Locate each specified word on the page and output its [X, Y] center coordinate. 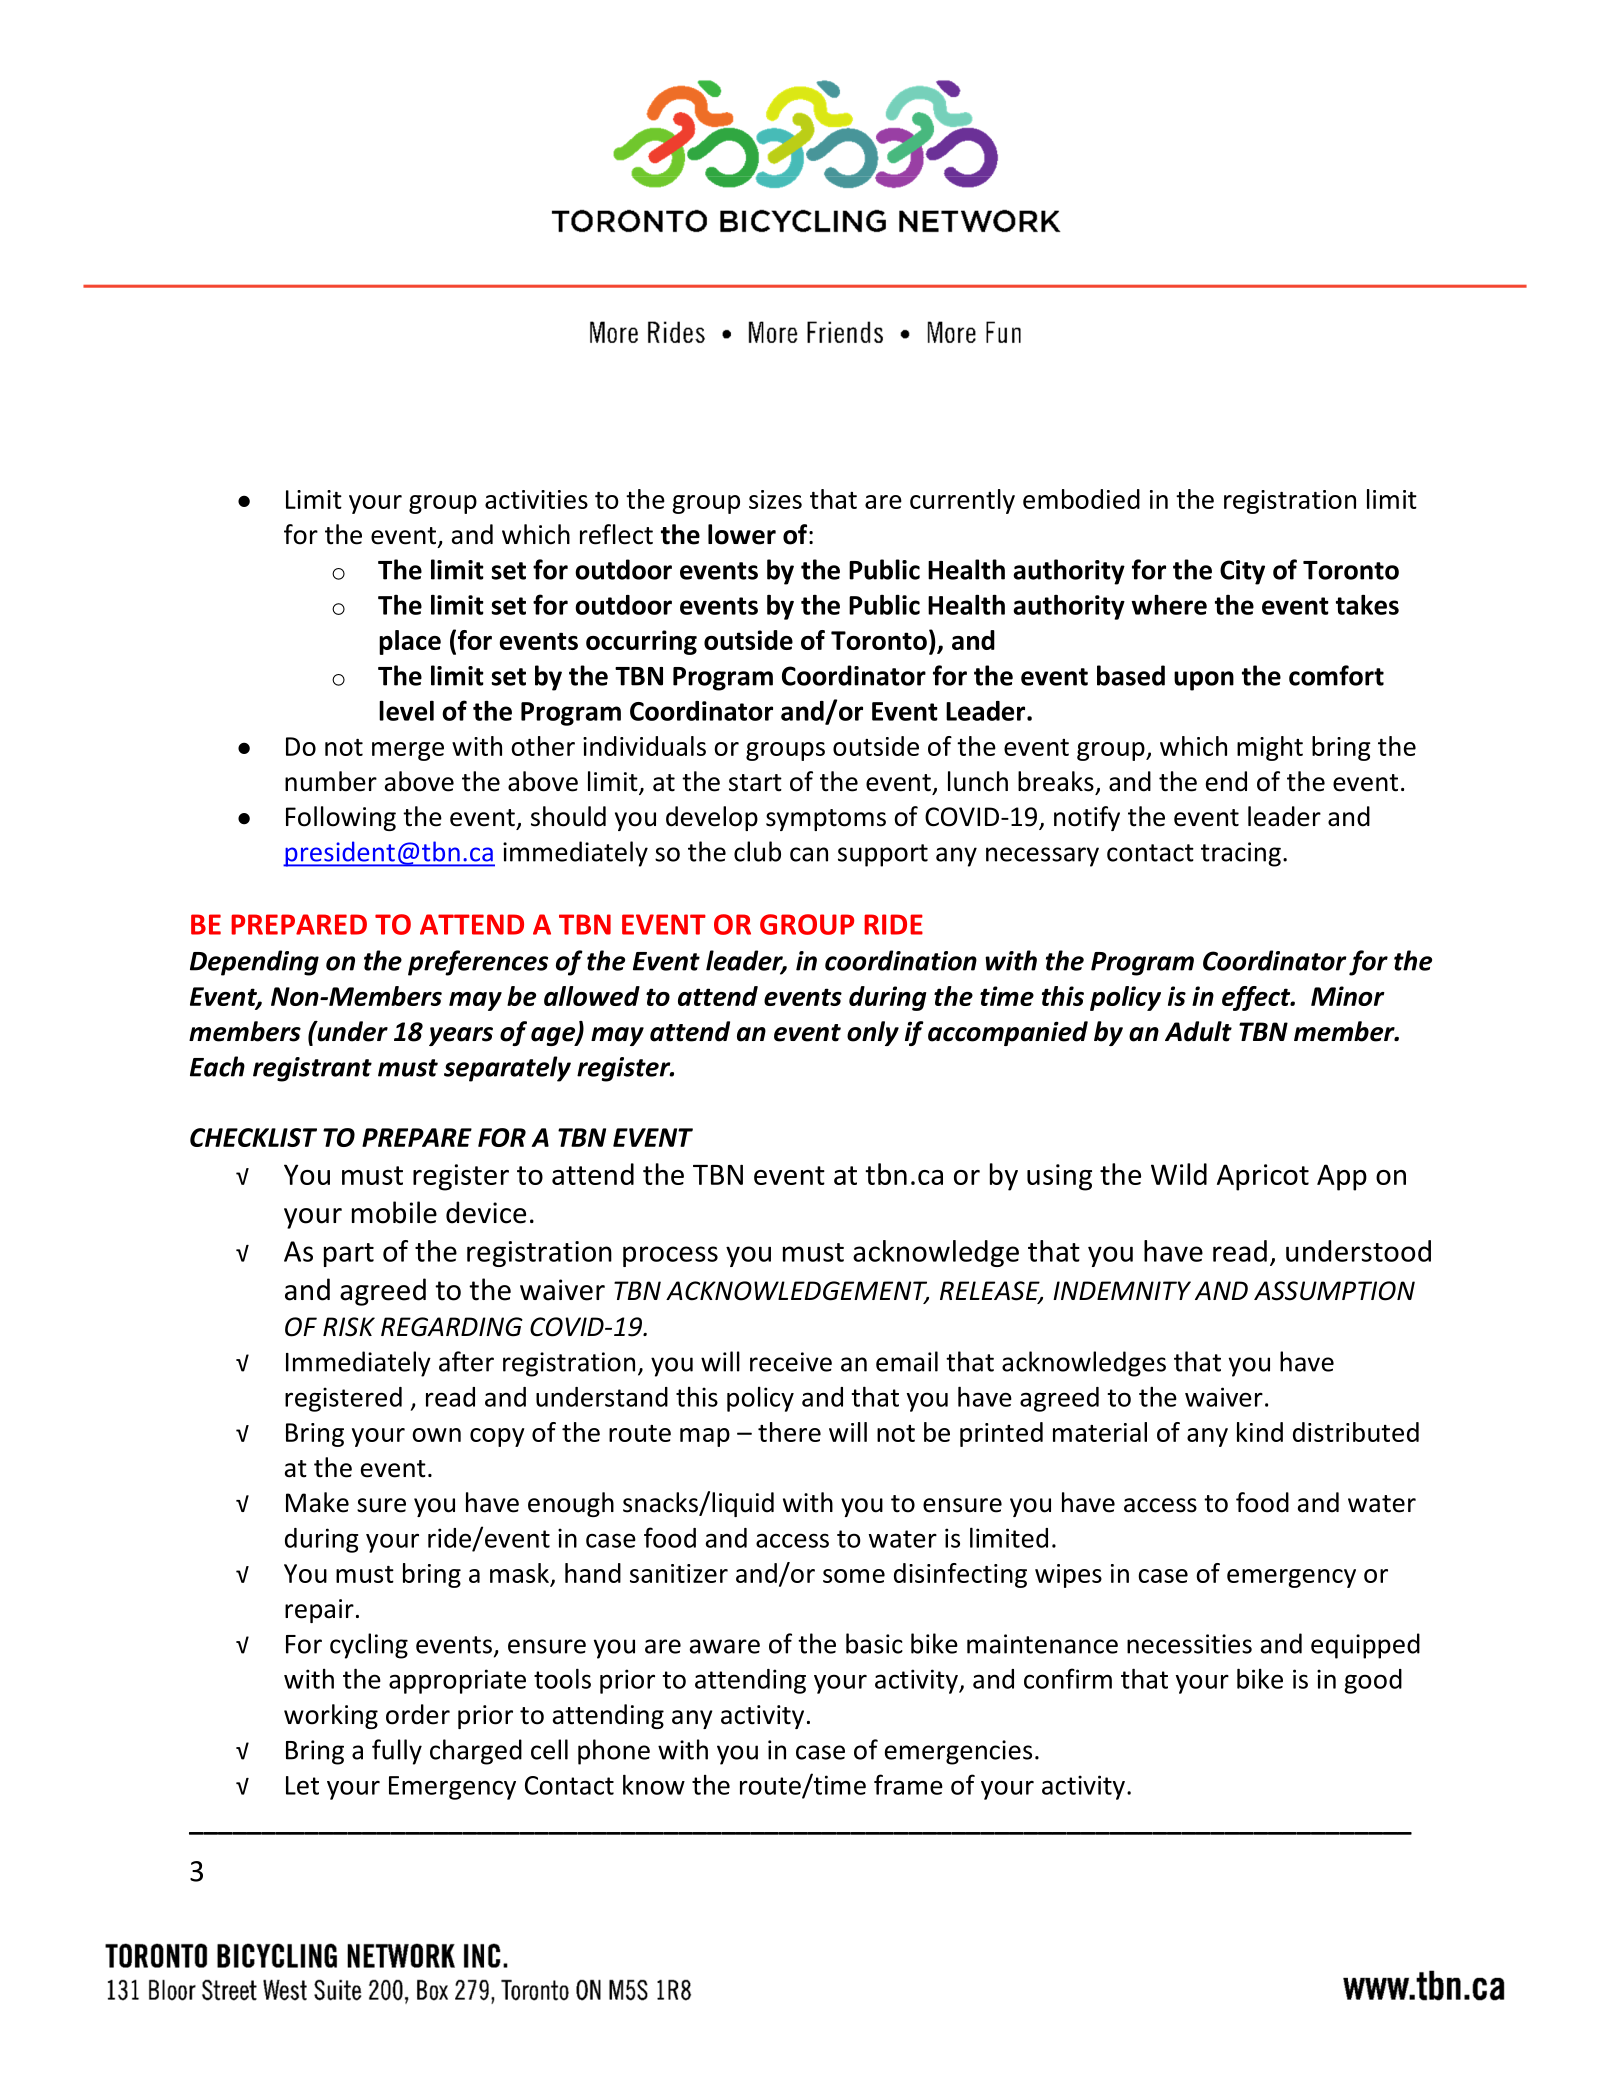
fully [397, 1752]
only [873, 1033]
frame [908, 1784]
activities [536, 499]
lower [742, 534]
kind [1260, 1432]
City [1242, 572]
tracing [1241, 854]
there [789, 1432]
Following [341, 818]
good [1373, 1681]
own [436, 1435]
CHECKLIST [253, 1137]
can [809, 854]
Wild [1179, 1174]
